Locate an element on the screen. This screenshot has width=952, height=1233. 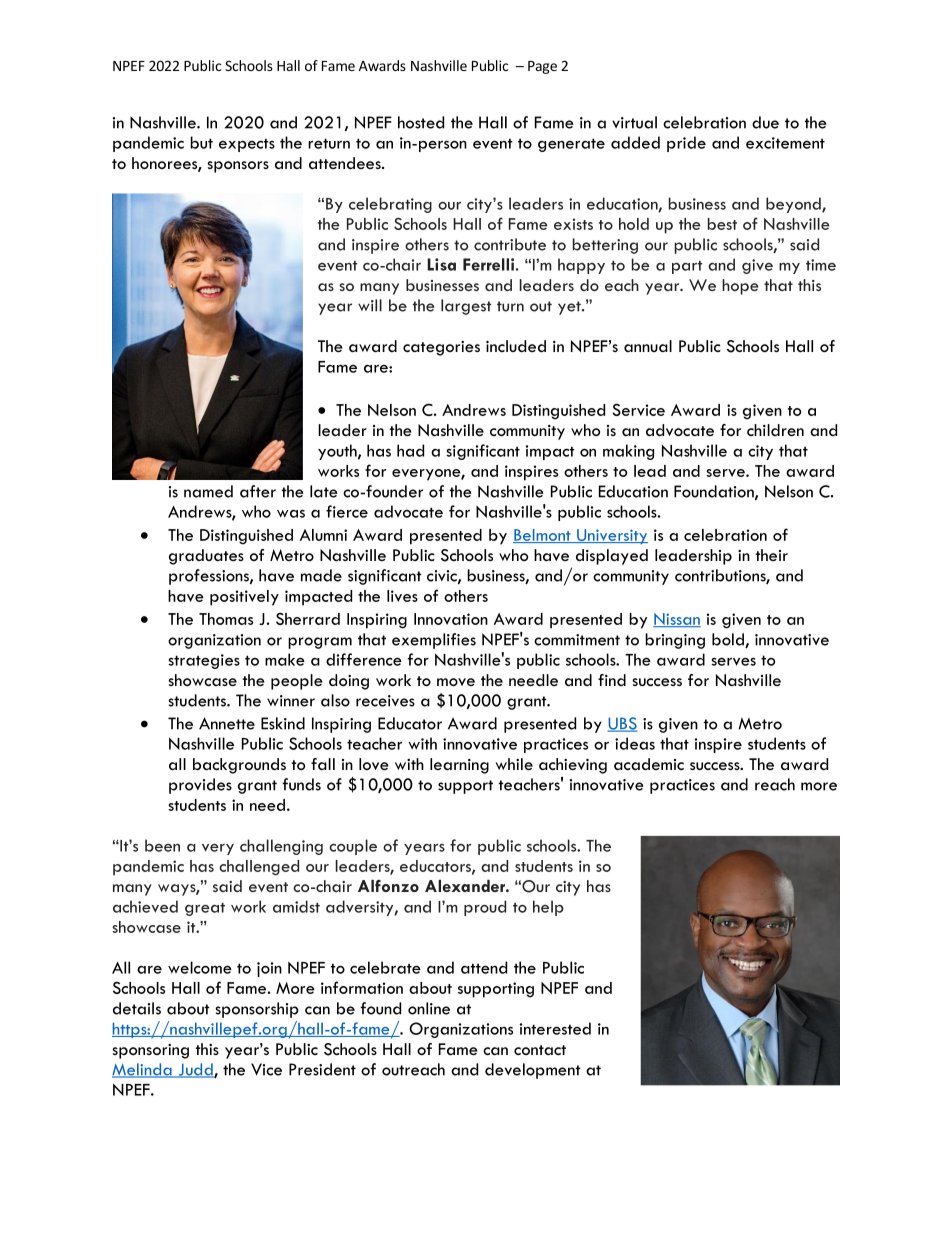
expects is located at coordinates (247, 145).
